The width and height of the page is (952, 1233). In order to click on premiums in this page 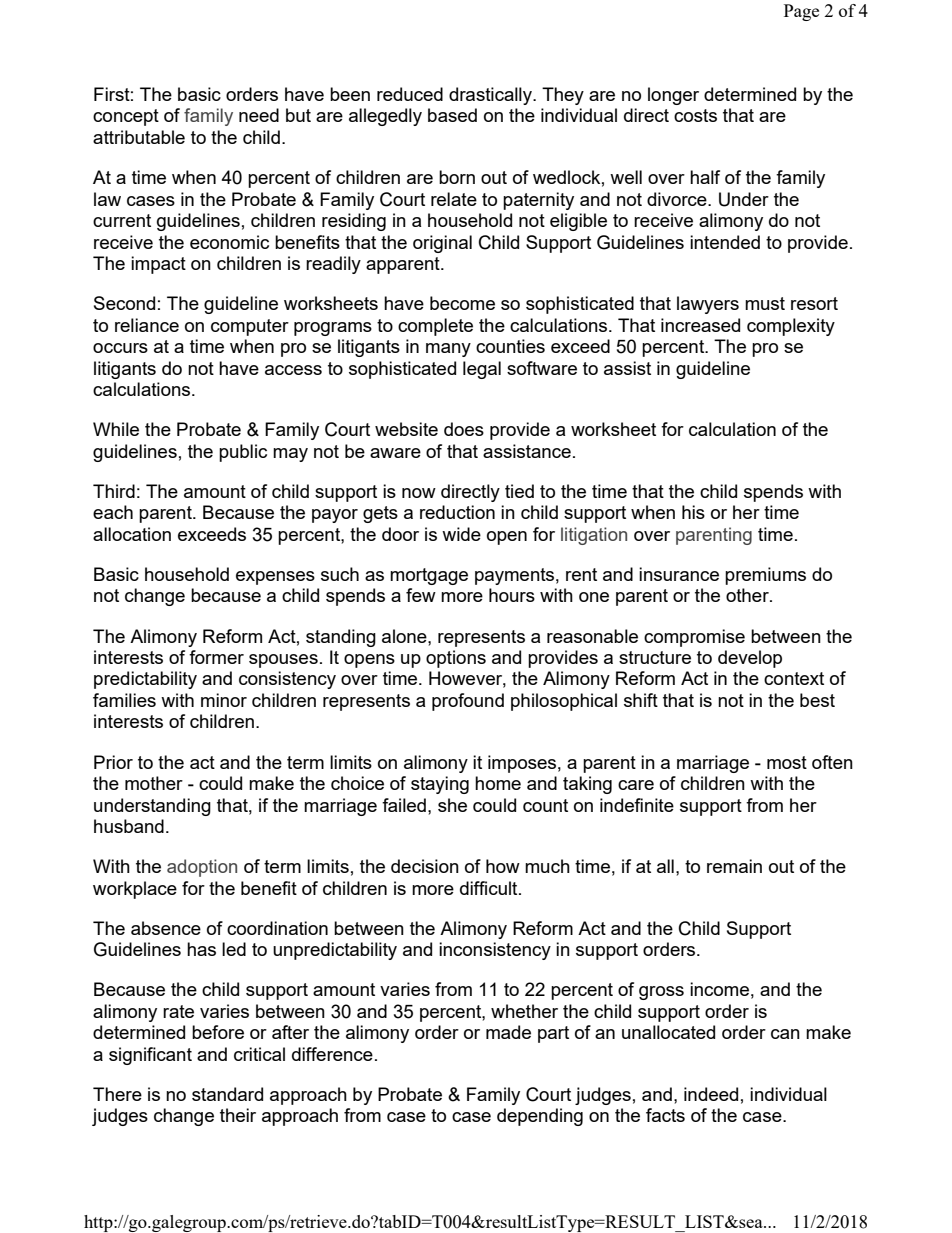, I will do `click(765, 576)`.
